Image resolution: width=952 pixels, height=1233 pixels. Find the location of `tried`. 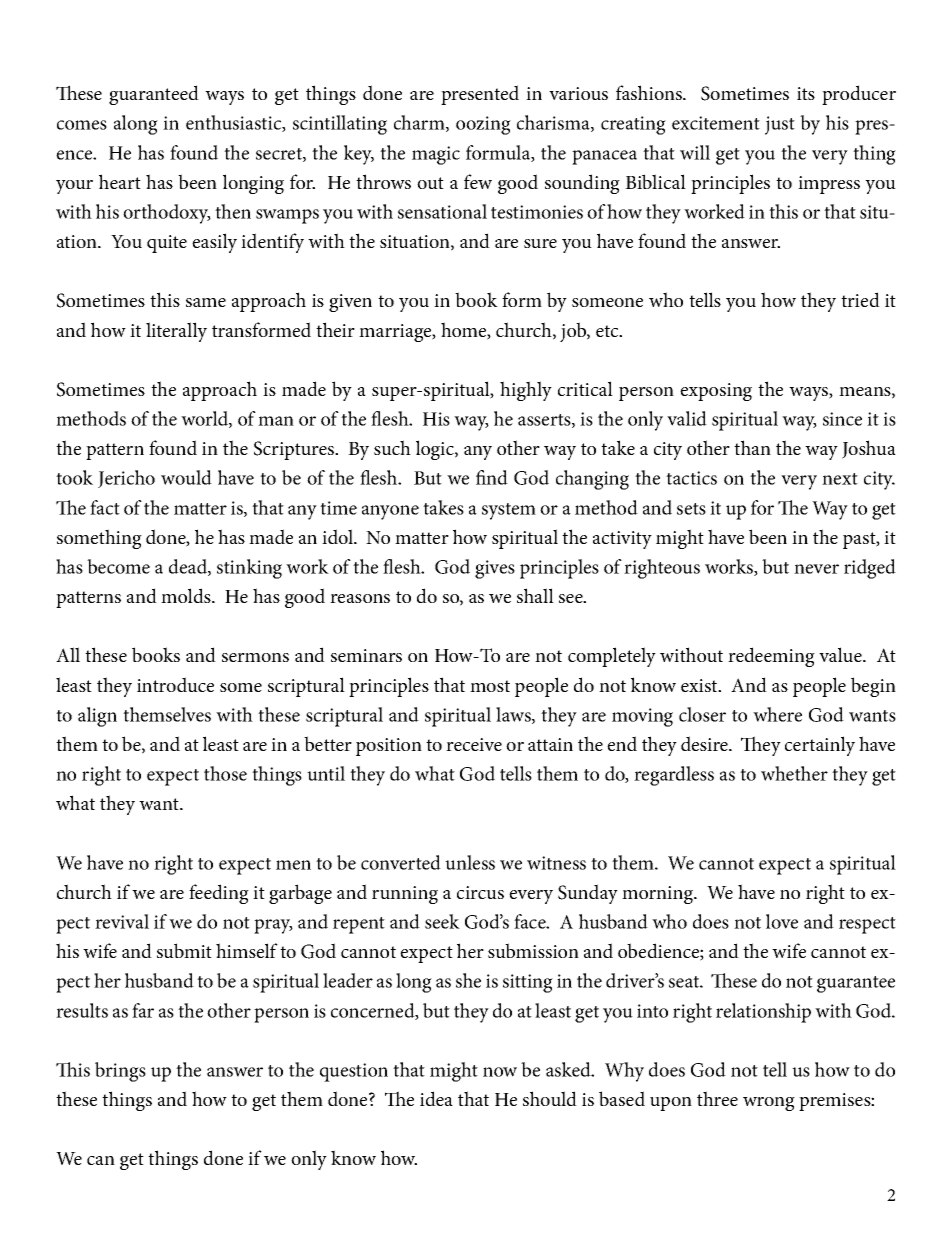

tried is located at coordinates (860, 299).
